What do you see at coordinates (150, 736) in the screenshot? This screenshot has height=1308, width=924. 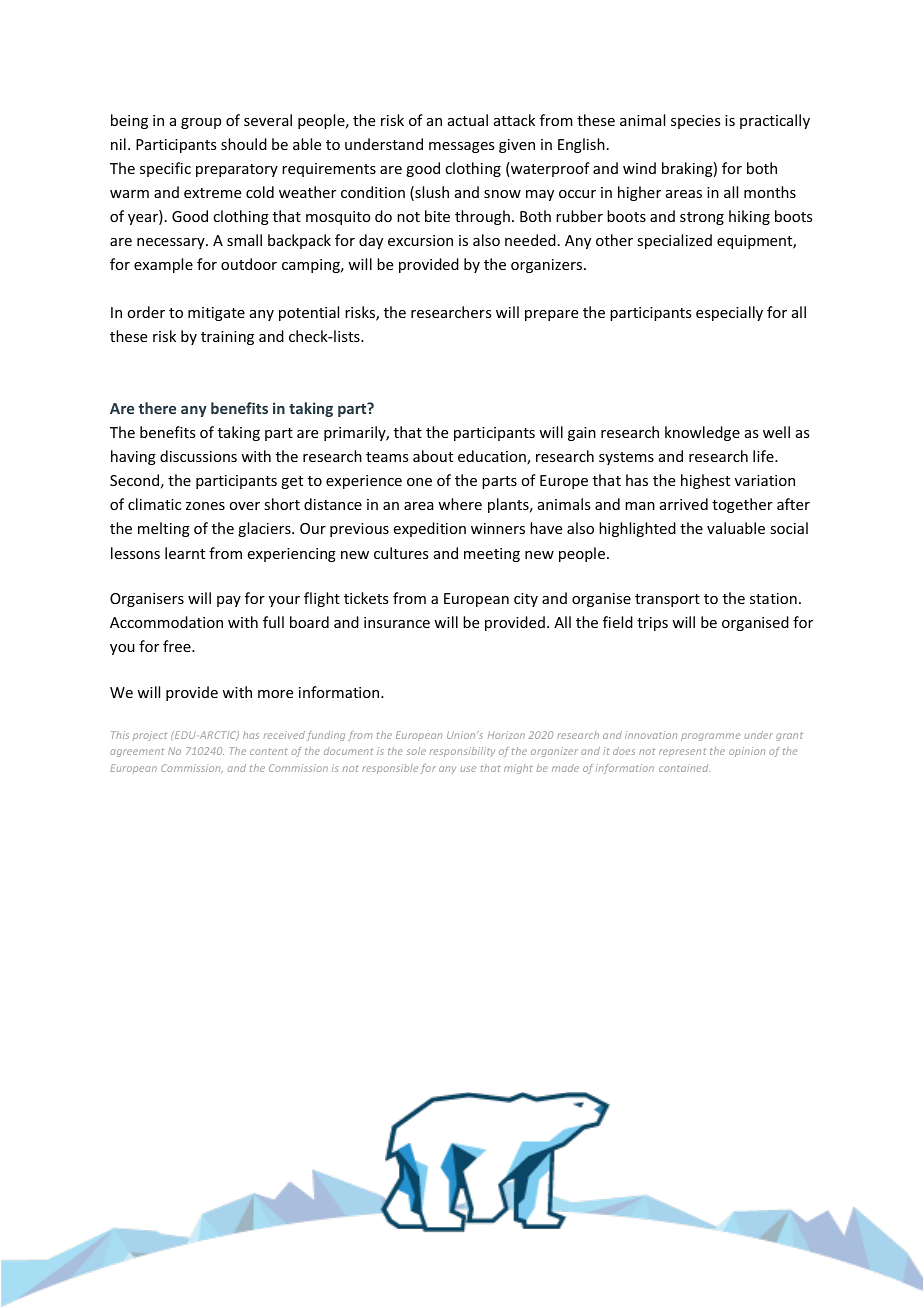 I see `project` at bounding box center [150, 736].
